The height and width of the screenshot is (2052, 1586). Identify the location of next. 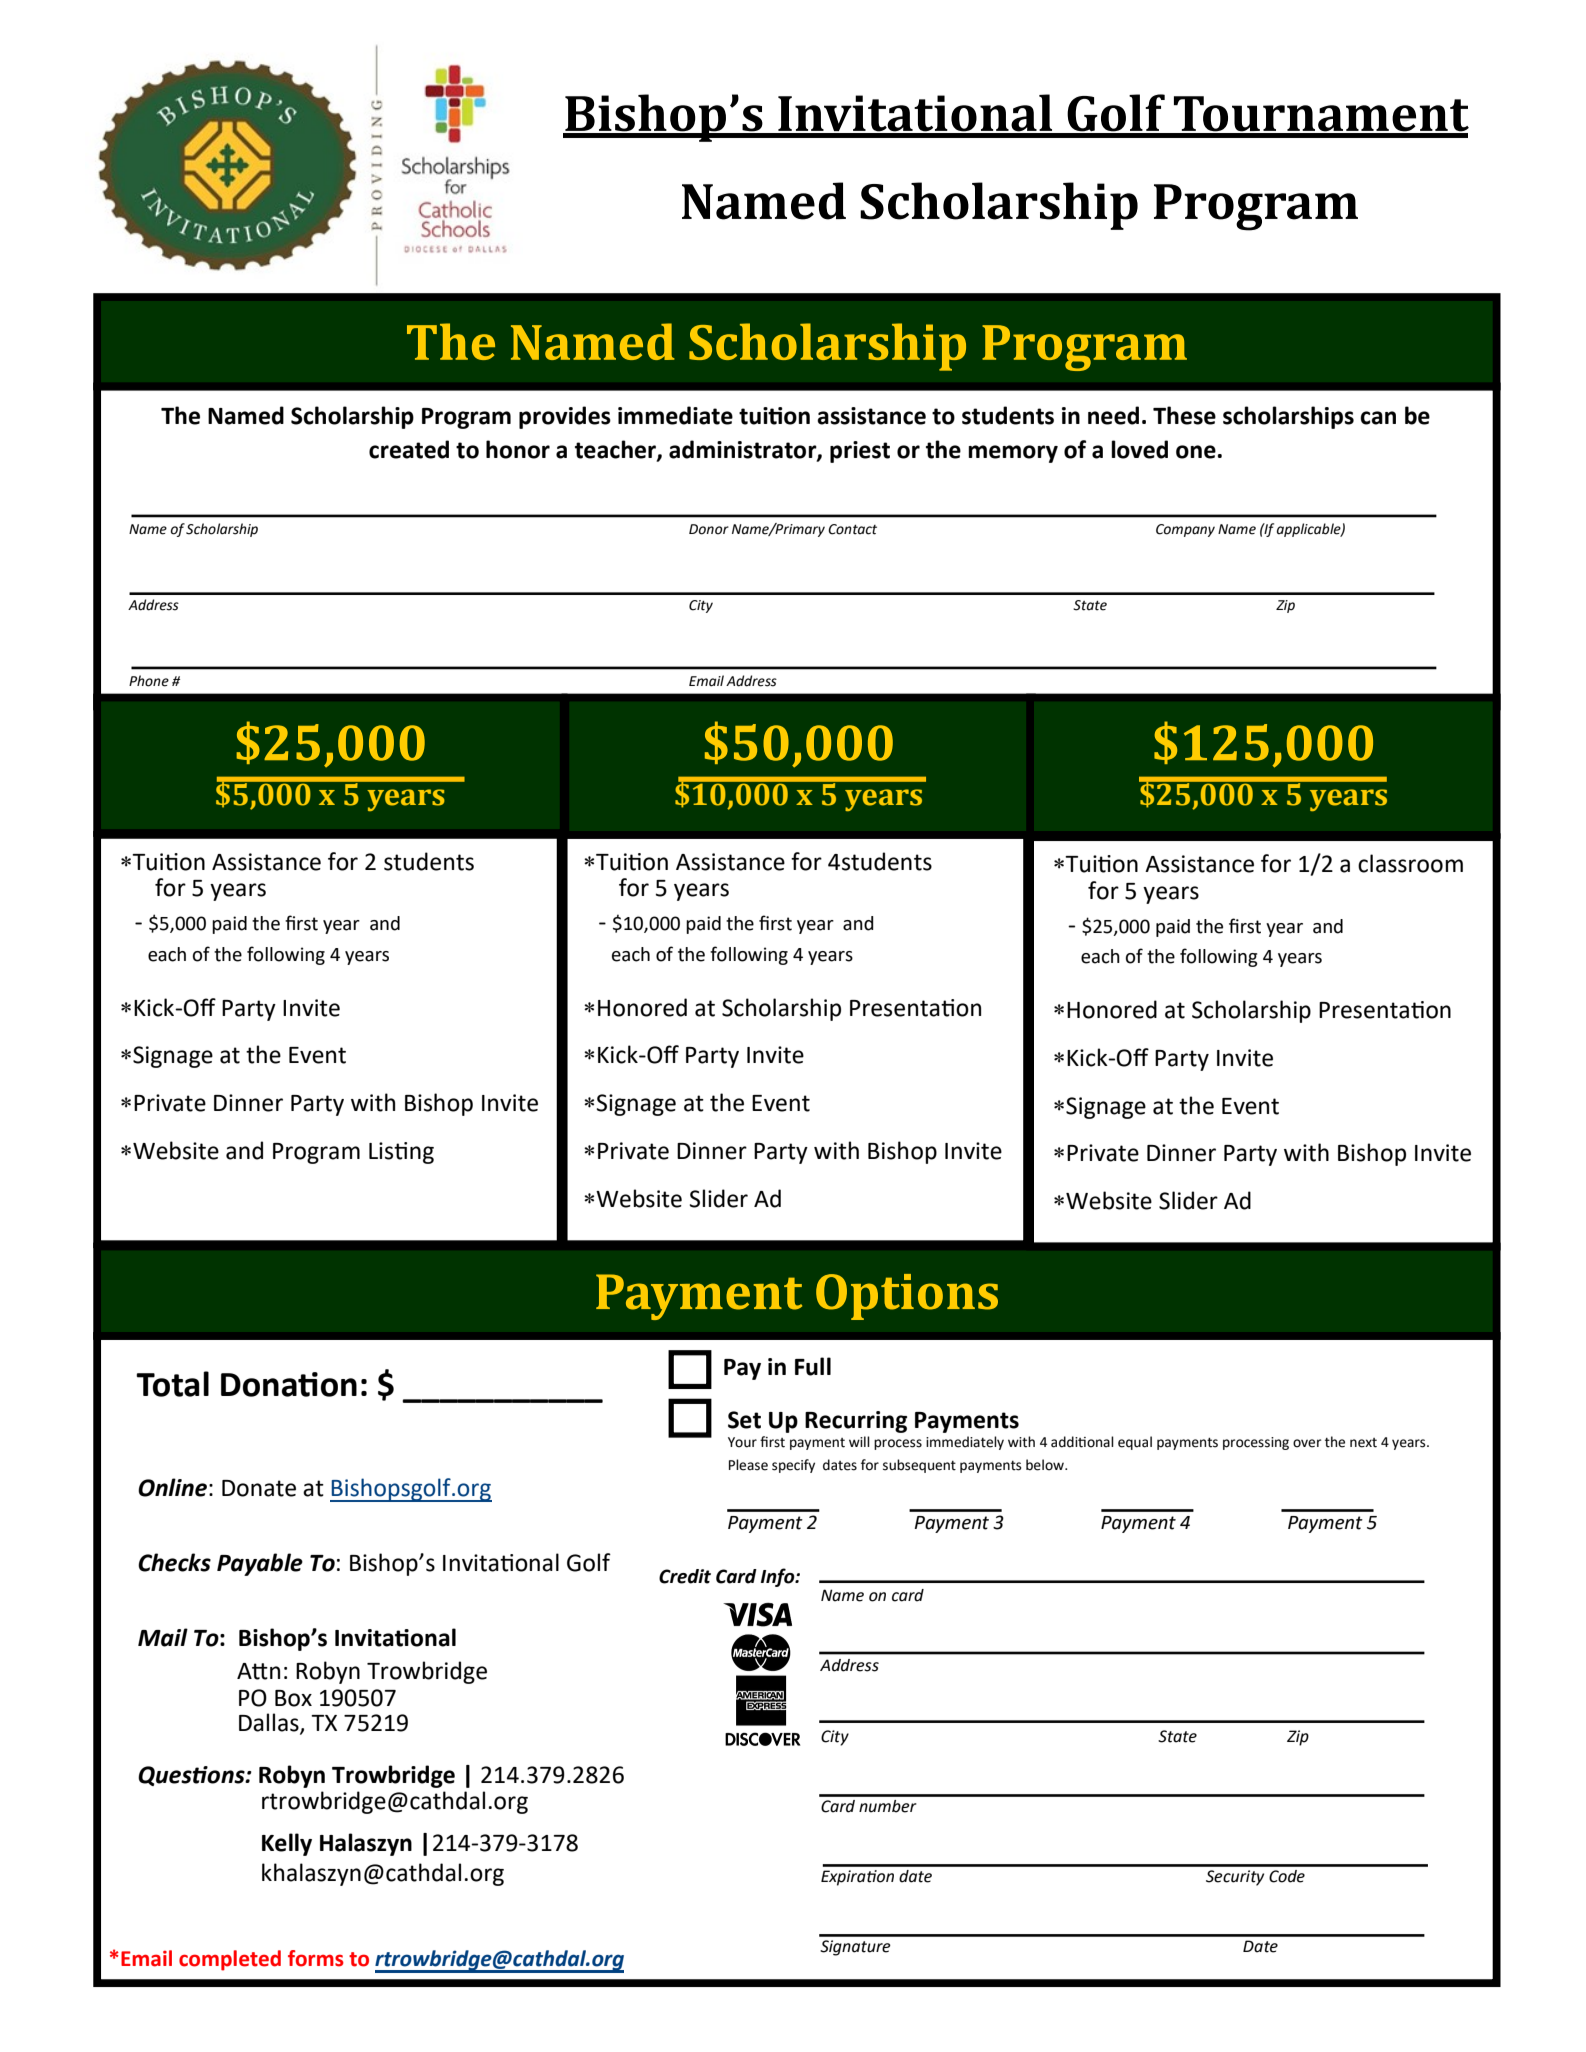
(1363, 1443).
